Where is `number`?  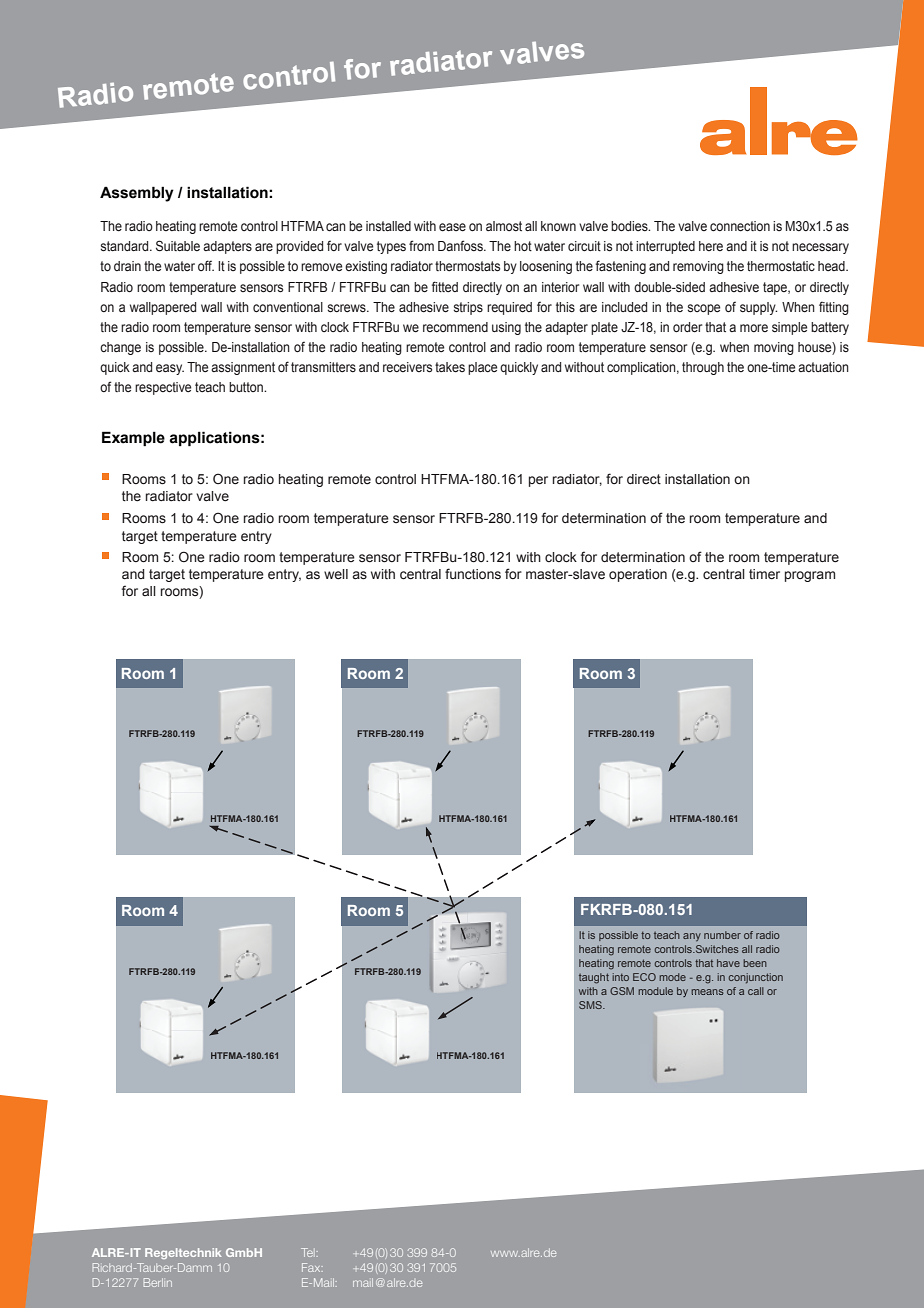 number is located at coordinates (722, 935).
